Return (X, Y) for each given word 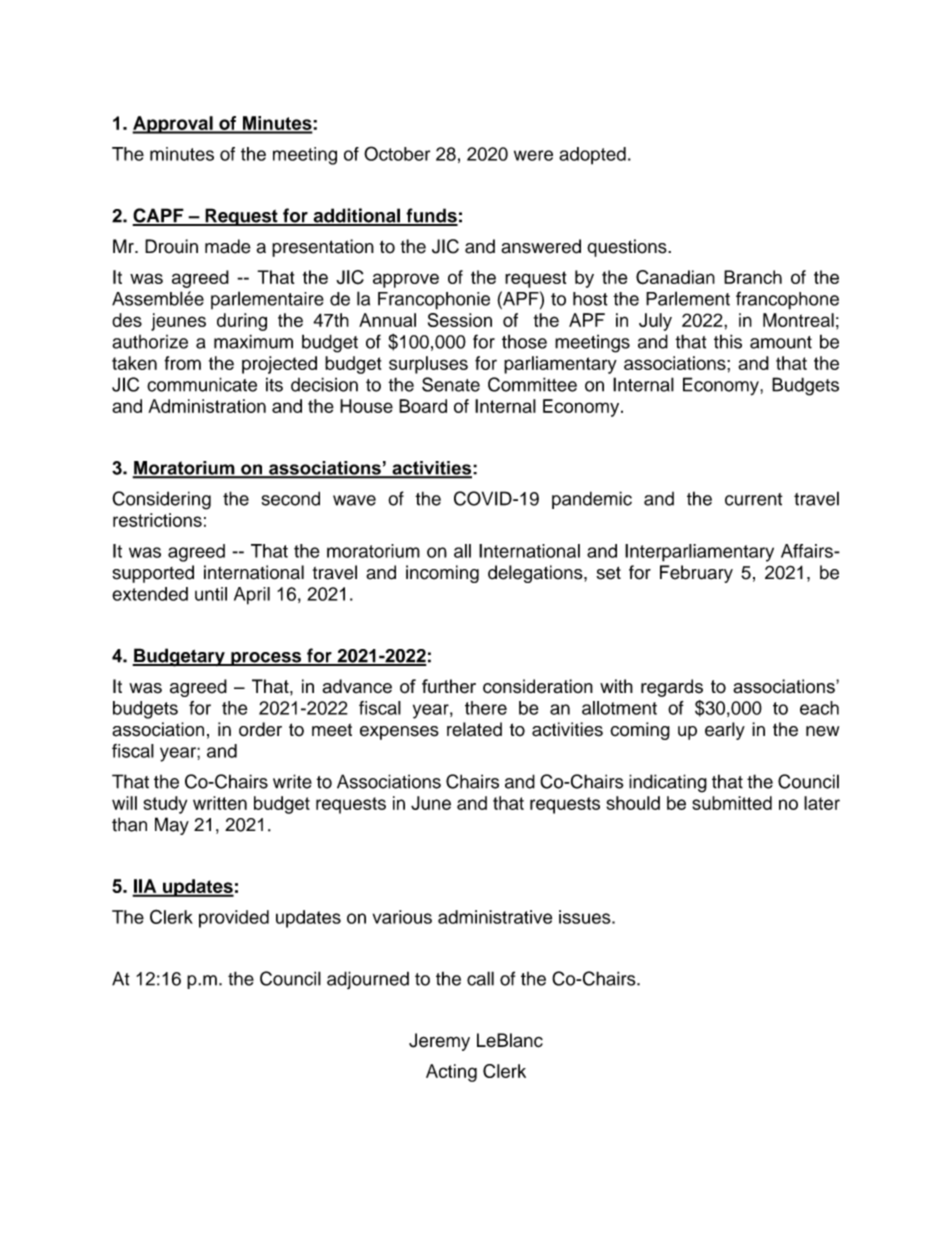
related (474, 729)
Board (423, 406)
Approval (173, 125)
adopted (592, 156)
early (725, 731)
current (754, 499)
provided (234, 919)
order (260, 729)
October (397, 153)
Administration (207, 406)
